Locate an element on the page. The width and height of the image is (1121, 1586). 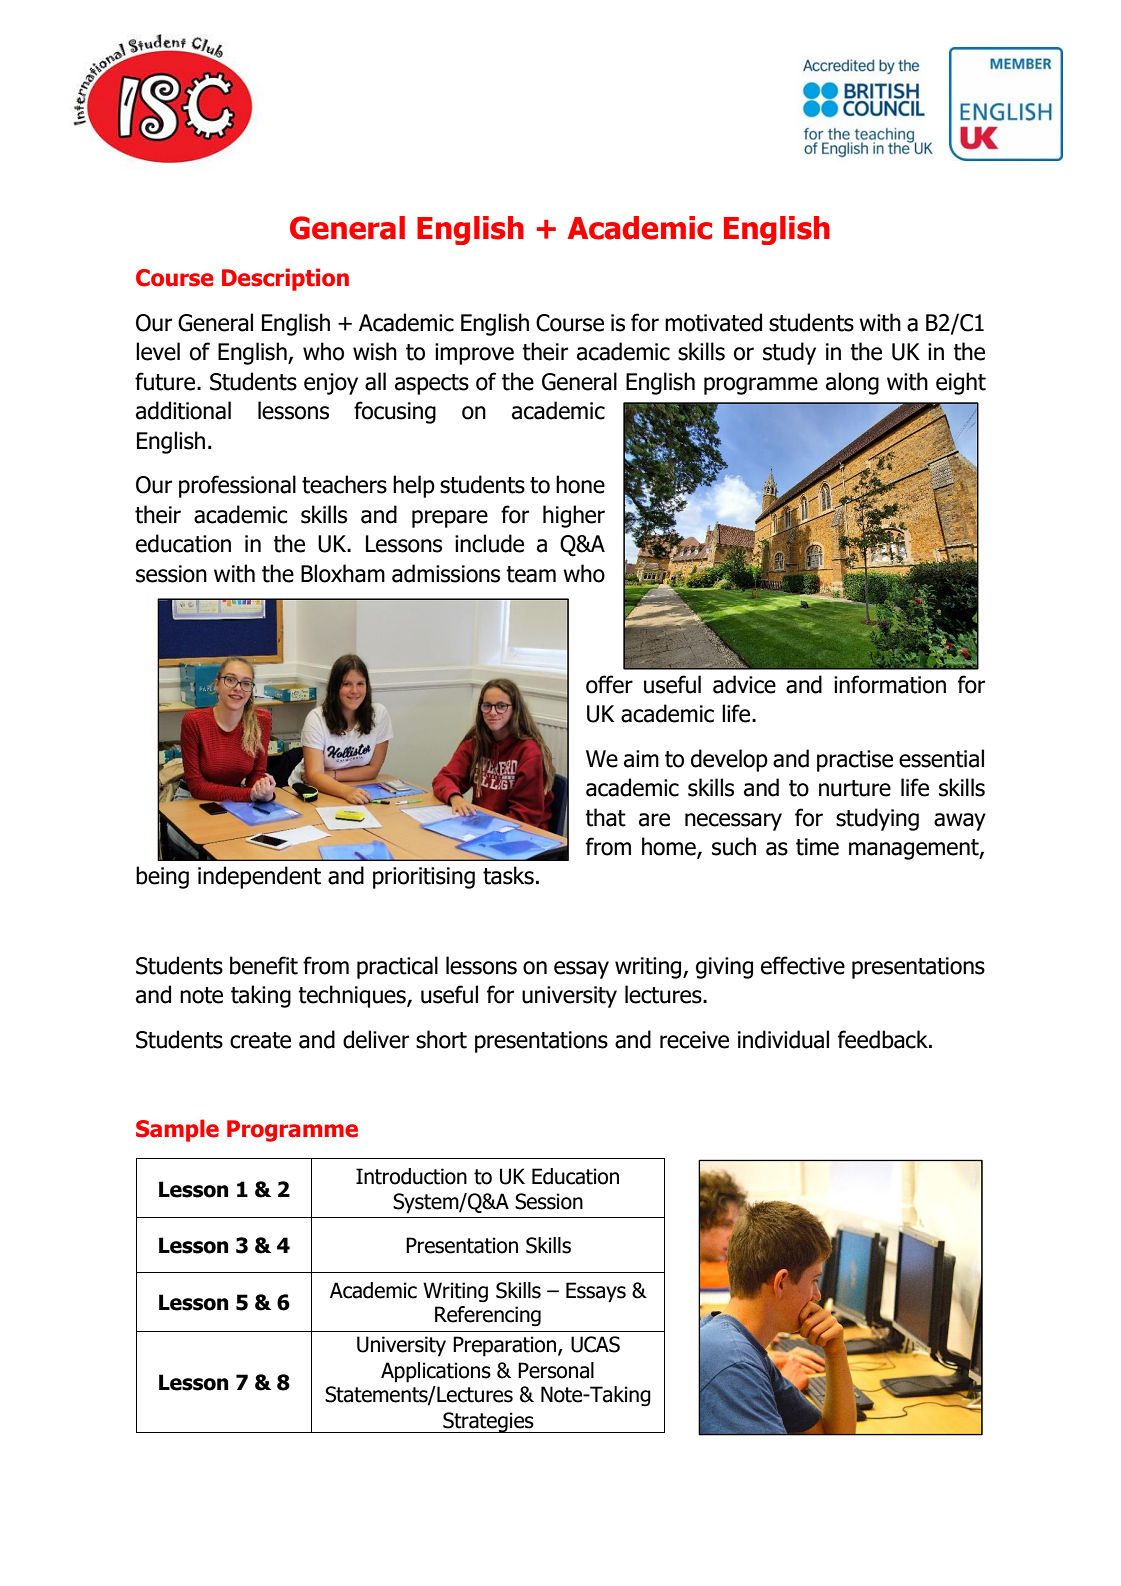
benefit is located at coordinates (264, 965).
